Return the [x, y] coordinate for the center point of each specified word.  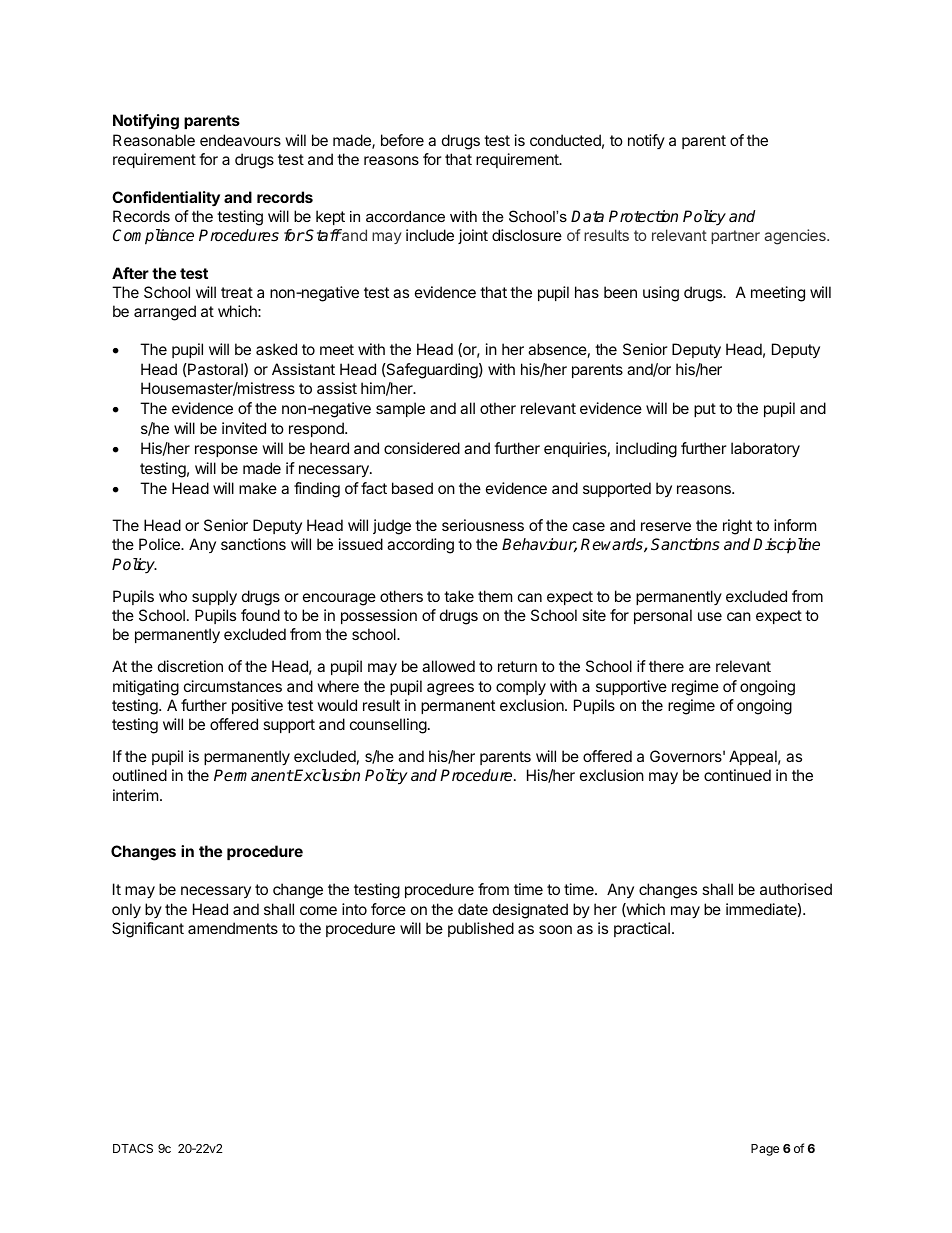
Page [765, 1150]
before [402, 140]
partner [735, 237]
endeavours [240, 140]
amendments [233, 928]
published [481, 929]
